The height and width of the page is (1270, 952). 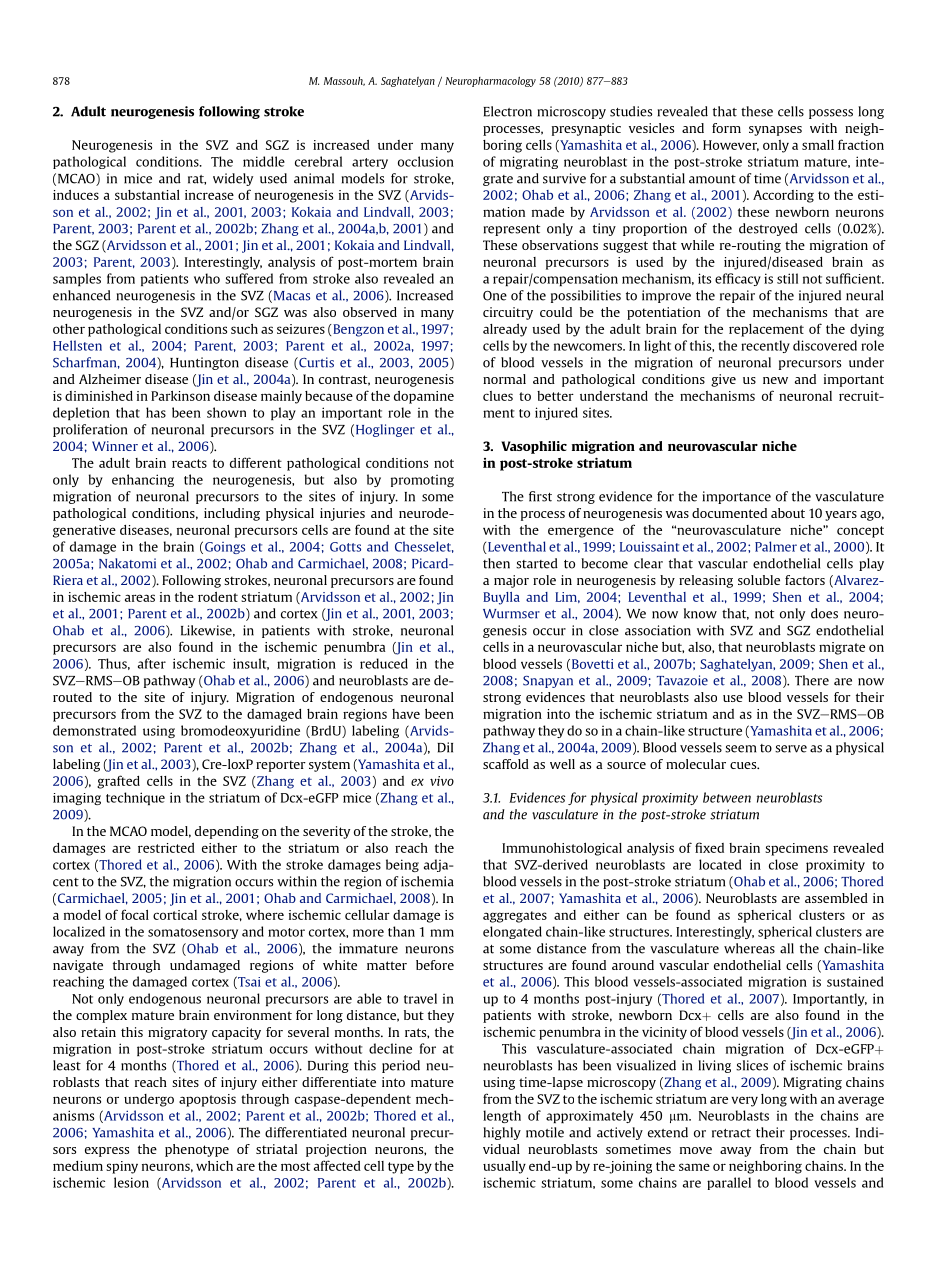 What do you see at coordinates (498, 396) in the page?
I see `clues` at bounding box center [498, 396].
